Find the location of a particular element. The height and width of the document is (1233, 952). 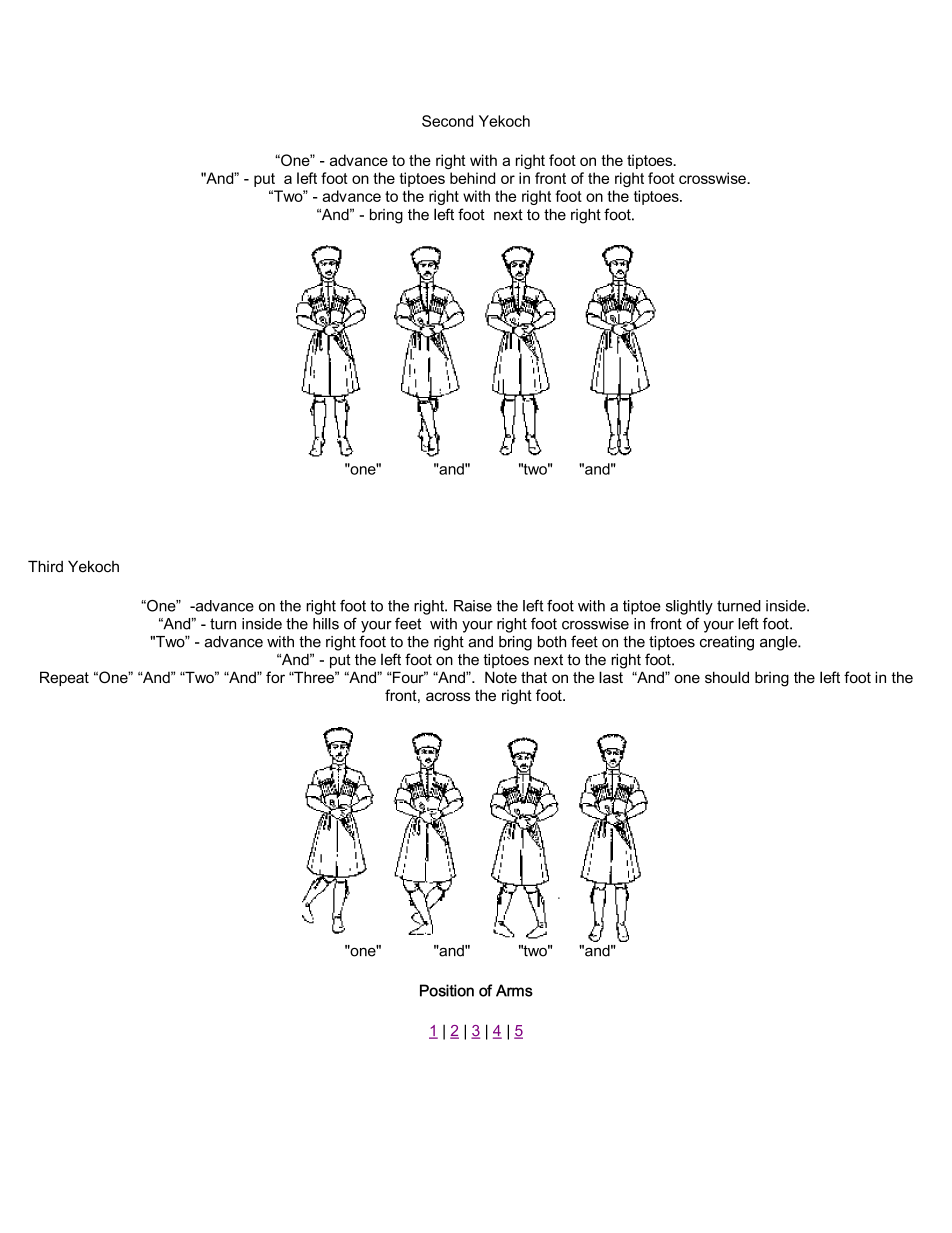

Third is located at coordinates (45, 566).
